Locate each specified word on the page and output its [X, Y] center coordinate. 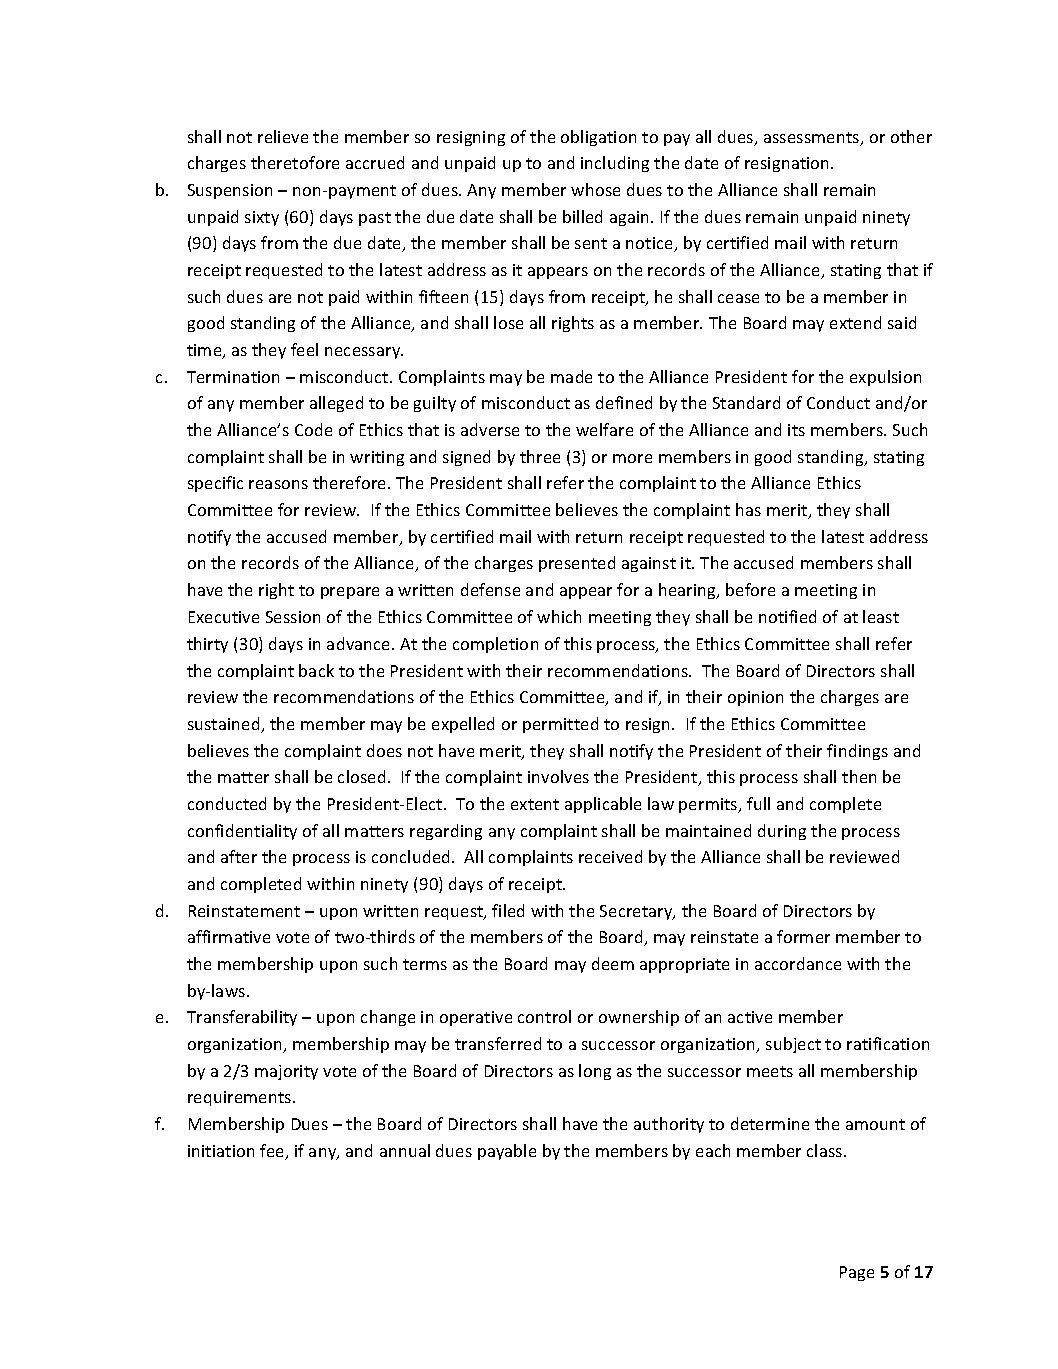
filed [508, 910]
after [239, 856]
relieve [283, 136]
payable [507, 1152]
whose [595, 189]
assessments [813, 139]
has [748, 509]
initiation [221, 1151]
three [540, 456]
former [803, 936]
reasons [278, 484]
